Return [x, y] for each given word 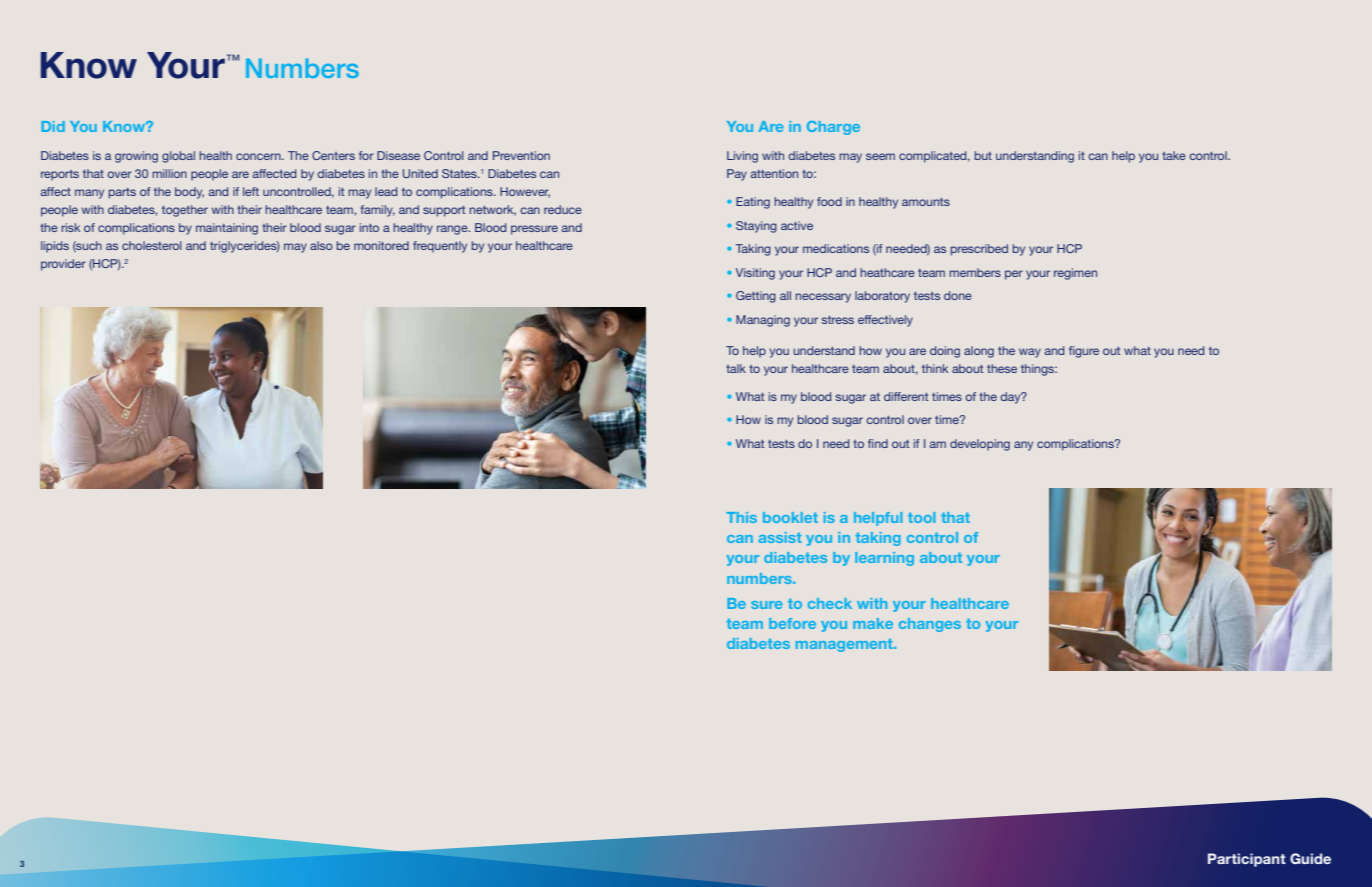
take [1174, 155]
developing [980, 445]
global [178, 157]
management [845, 645]
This [742, 517]
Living [742, 157]
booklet [790, 517]
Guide [1310, 858]
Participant [1247, 860]
